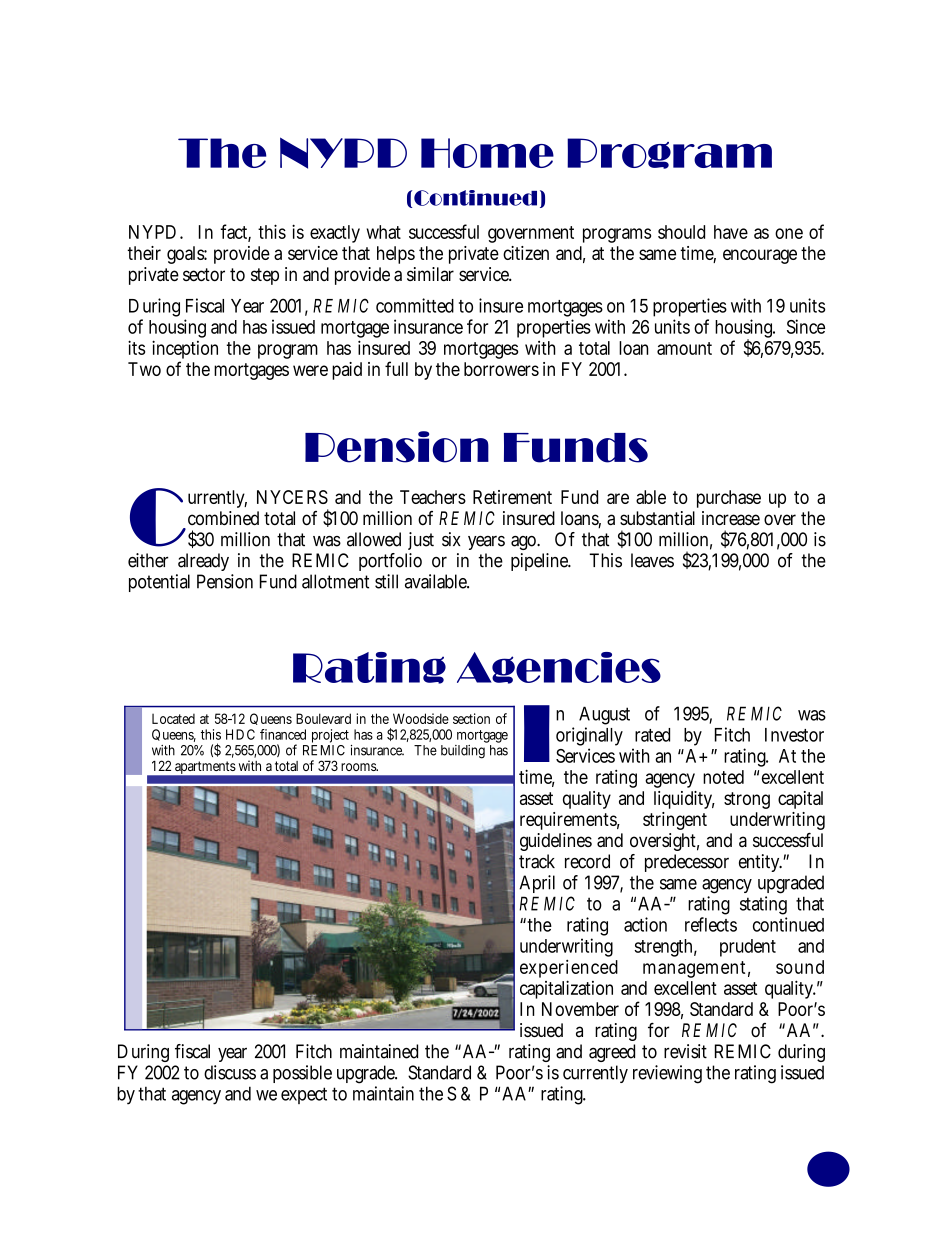 This page has width=952, height=1233. I want to click on rated, so click(652, 735).
